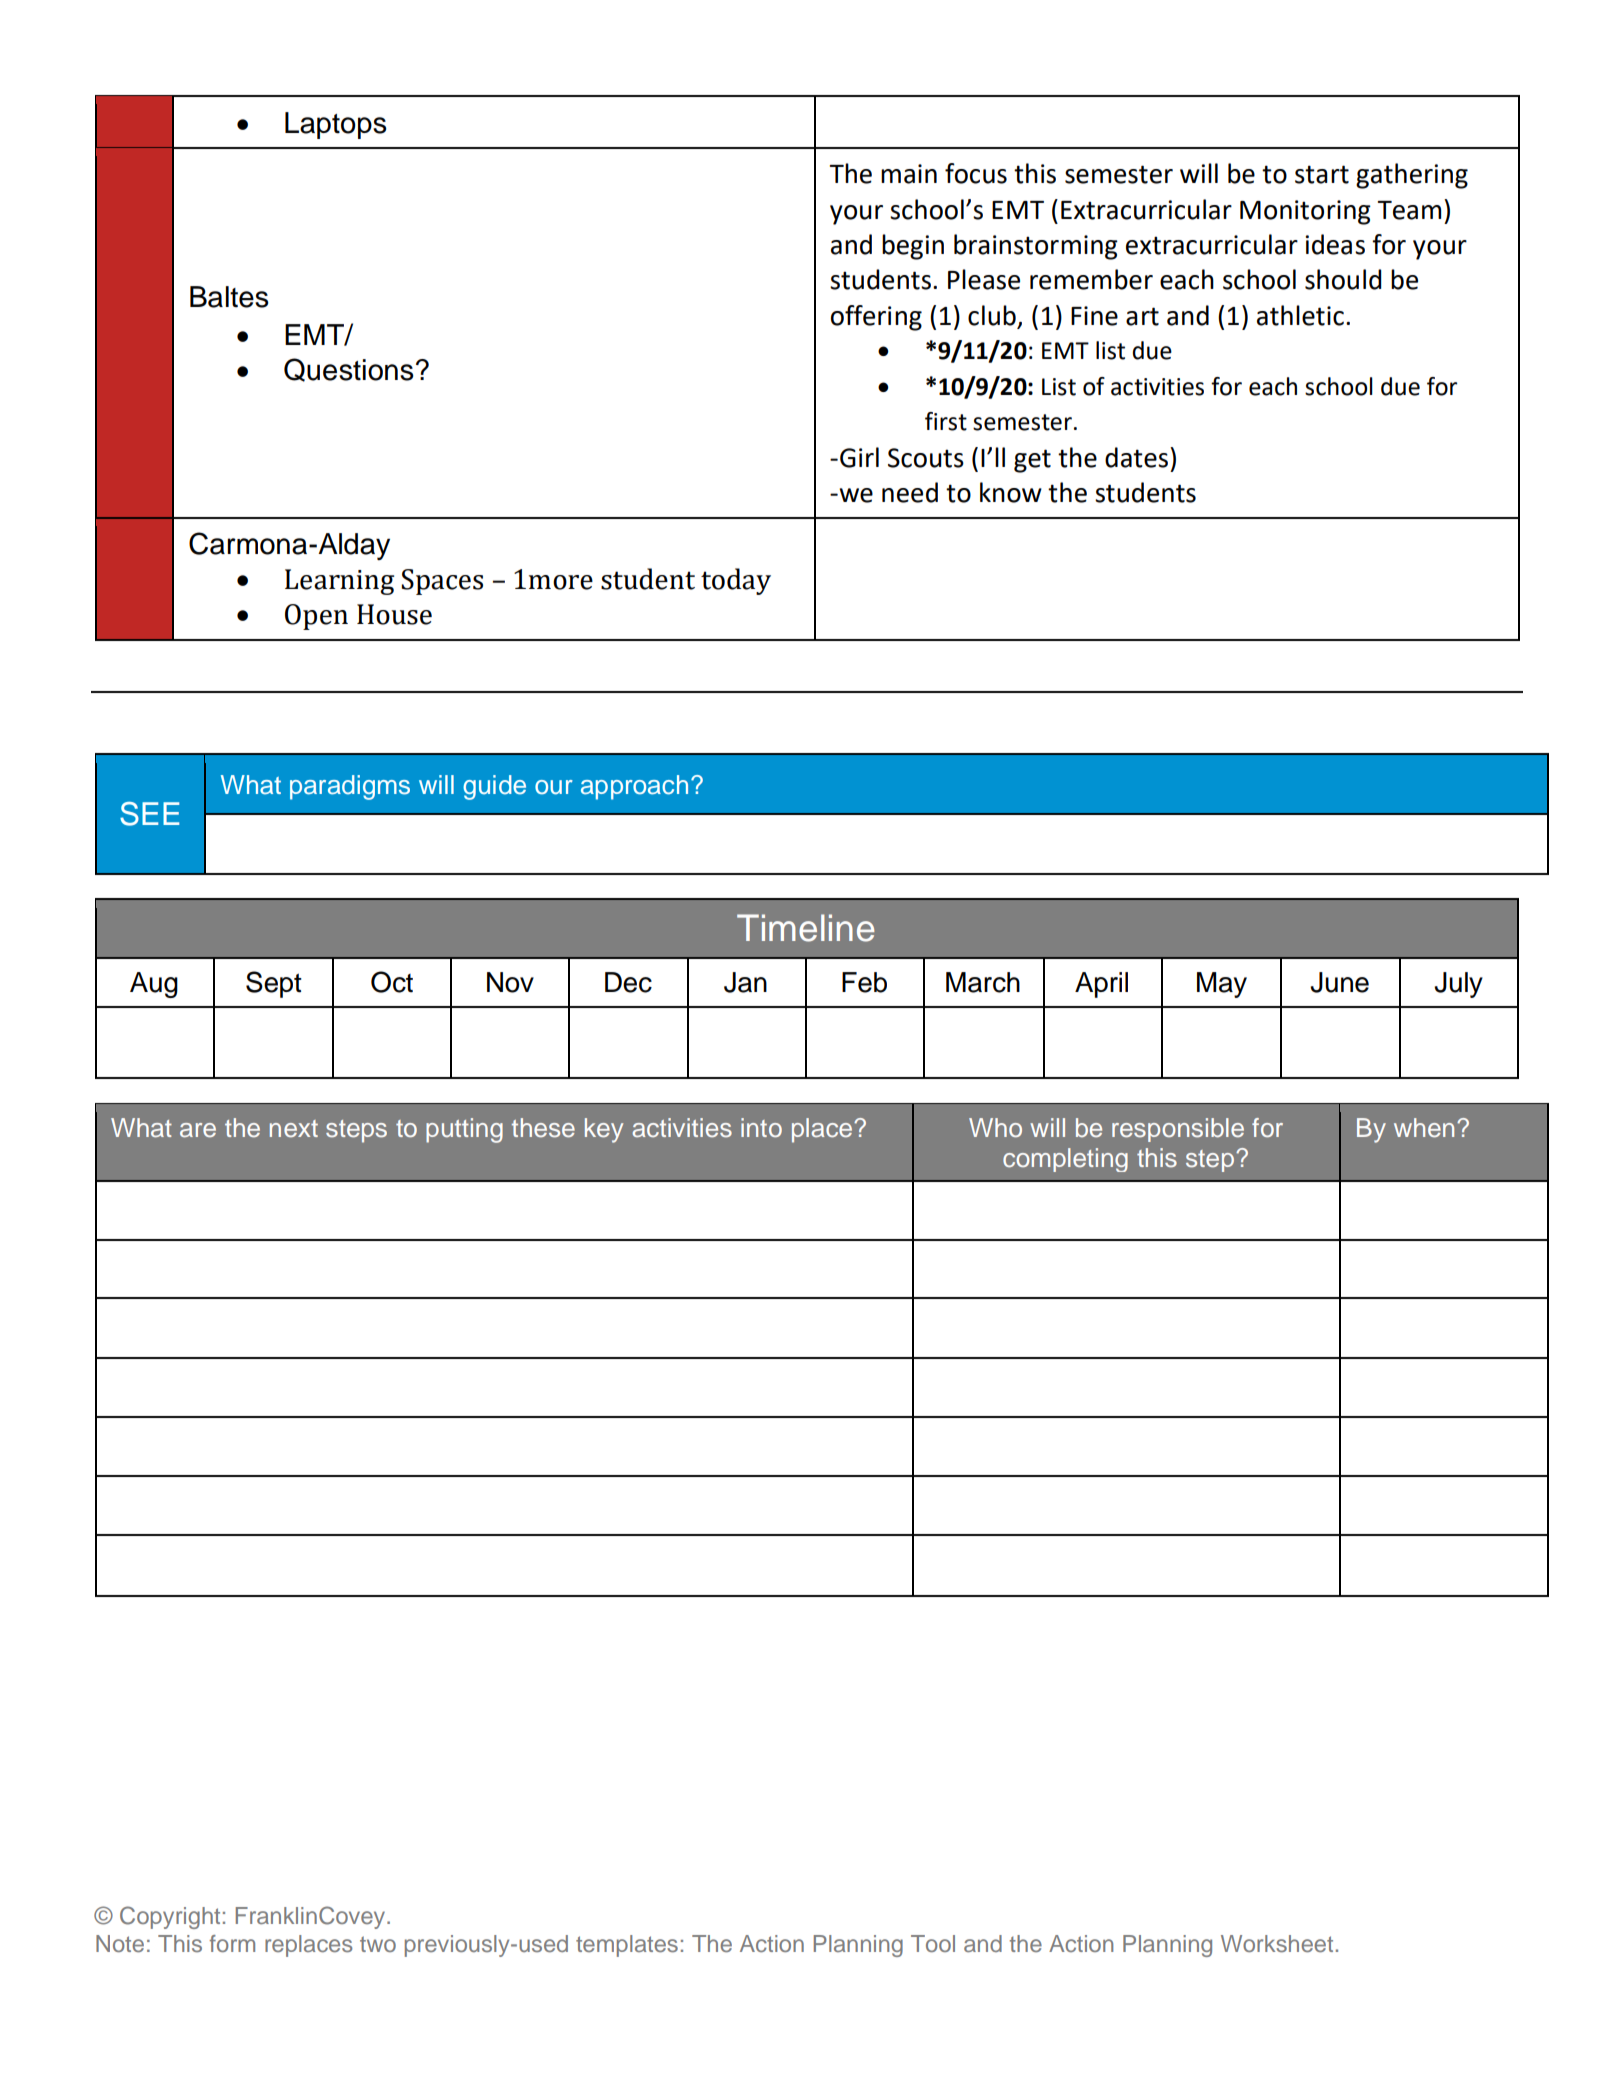 This screenshot has height=2088, width=1613. What do you see at coordinates (336, 125) in the screenshot?
I see `Laptops` at bounding box center [336, 125].
